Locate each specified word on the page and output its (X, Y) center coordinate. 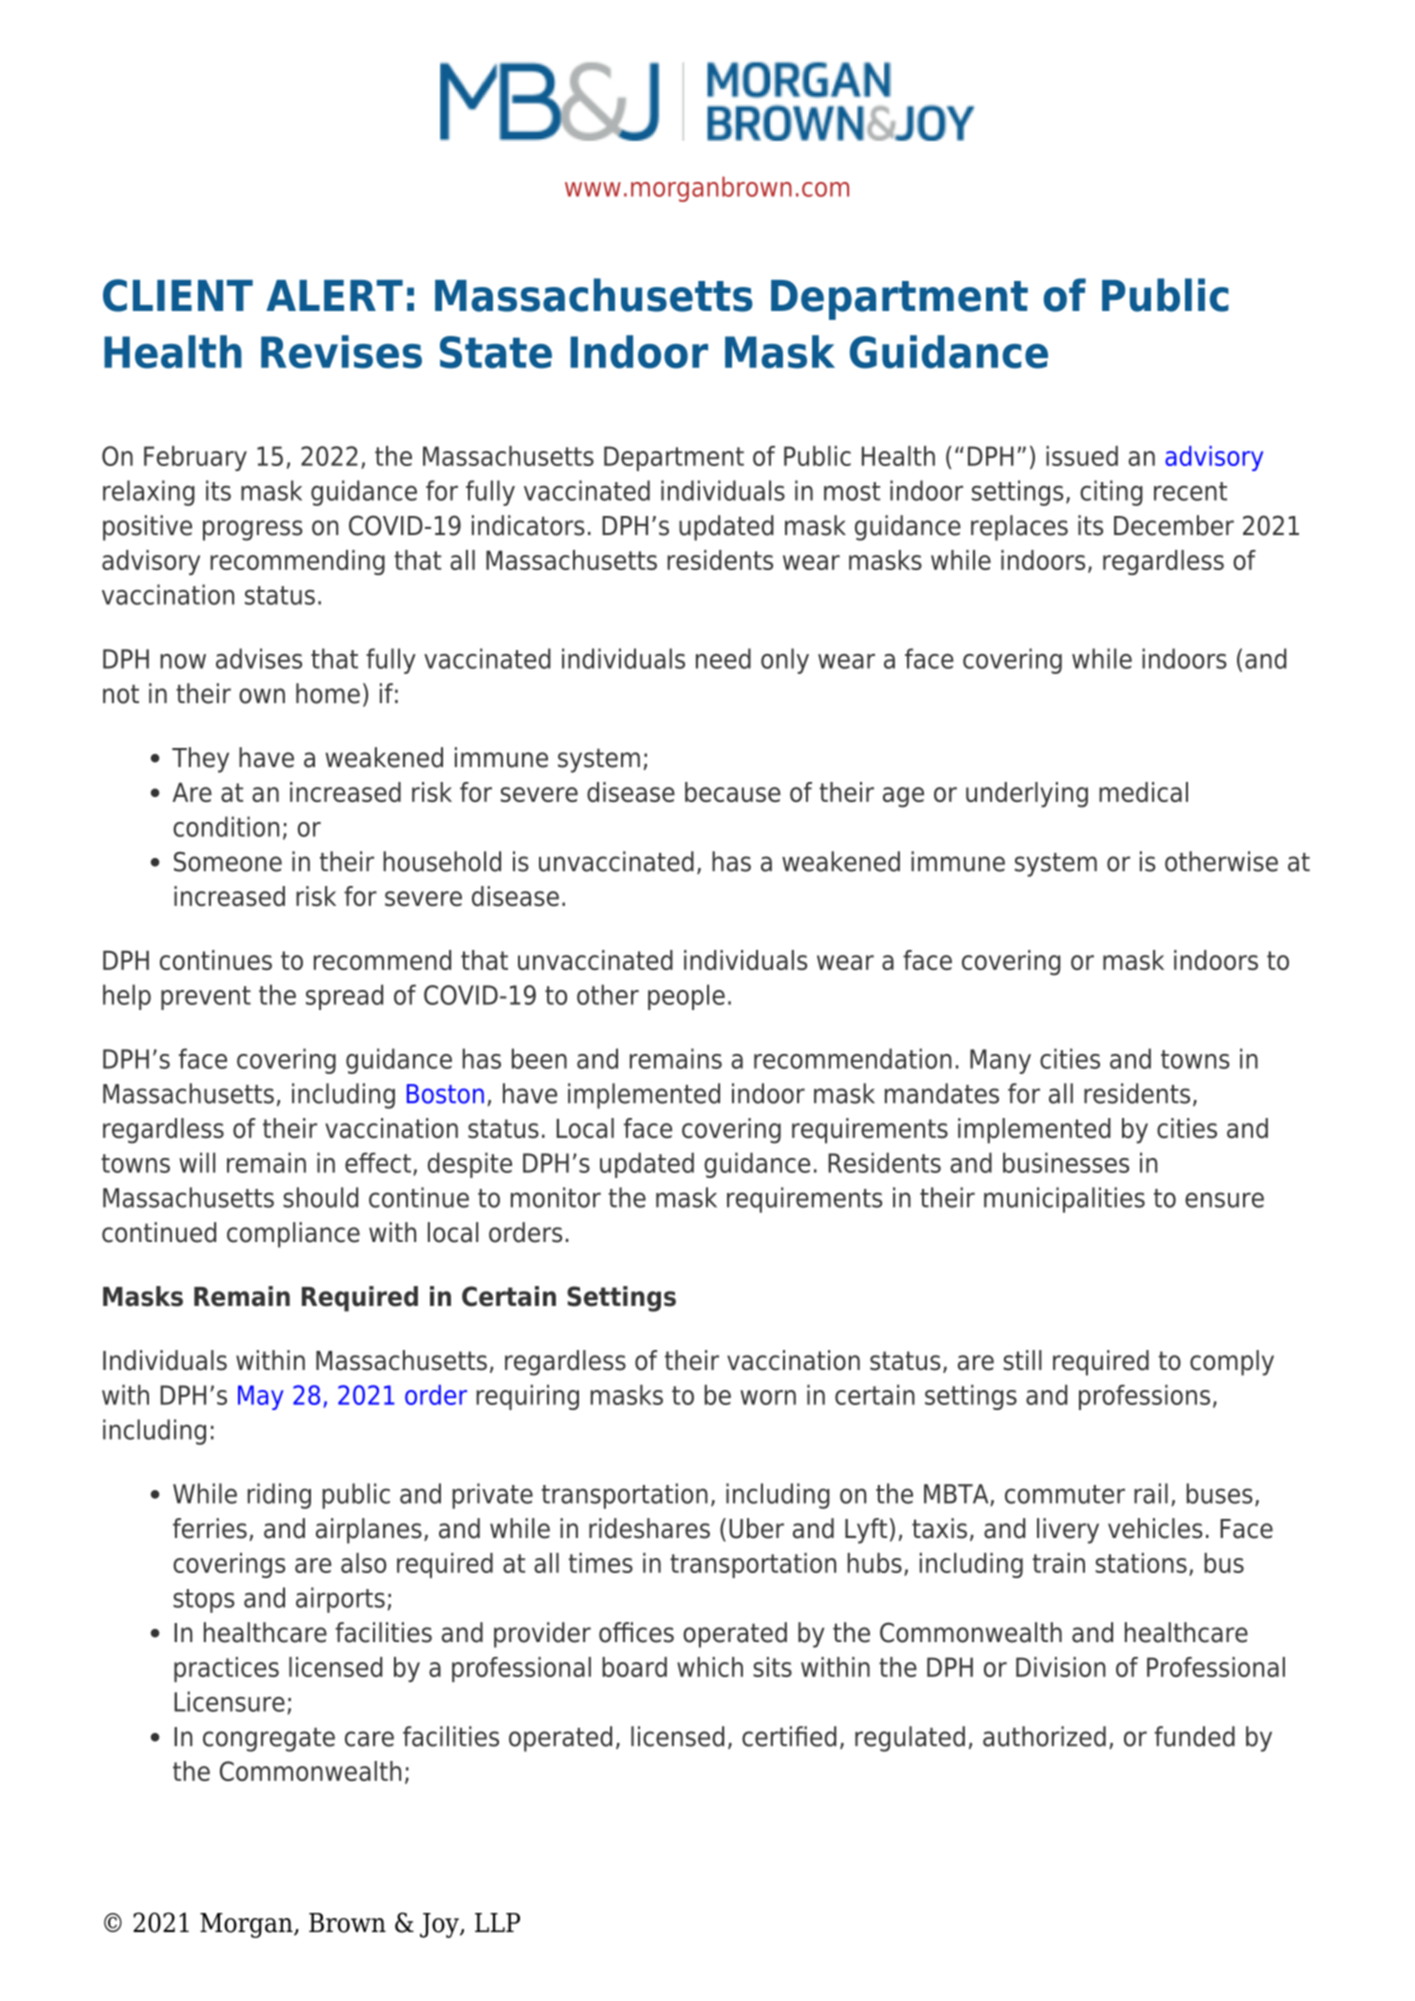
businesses (1066, 1162)
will (197, 1162)
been (539, 1058)
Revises (341, 352)
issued (1082, 456)
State (496, 352)
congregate (269, 1740)
